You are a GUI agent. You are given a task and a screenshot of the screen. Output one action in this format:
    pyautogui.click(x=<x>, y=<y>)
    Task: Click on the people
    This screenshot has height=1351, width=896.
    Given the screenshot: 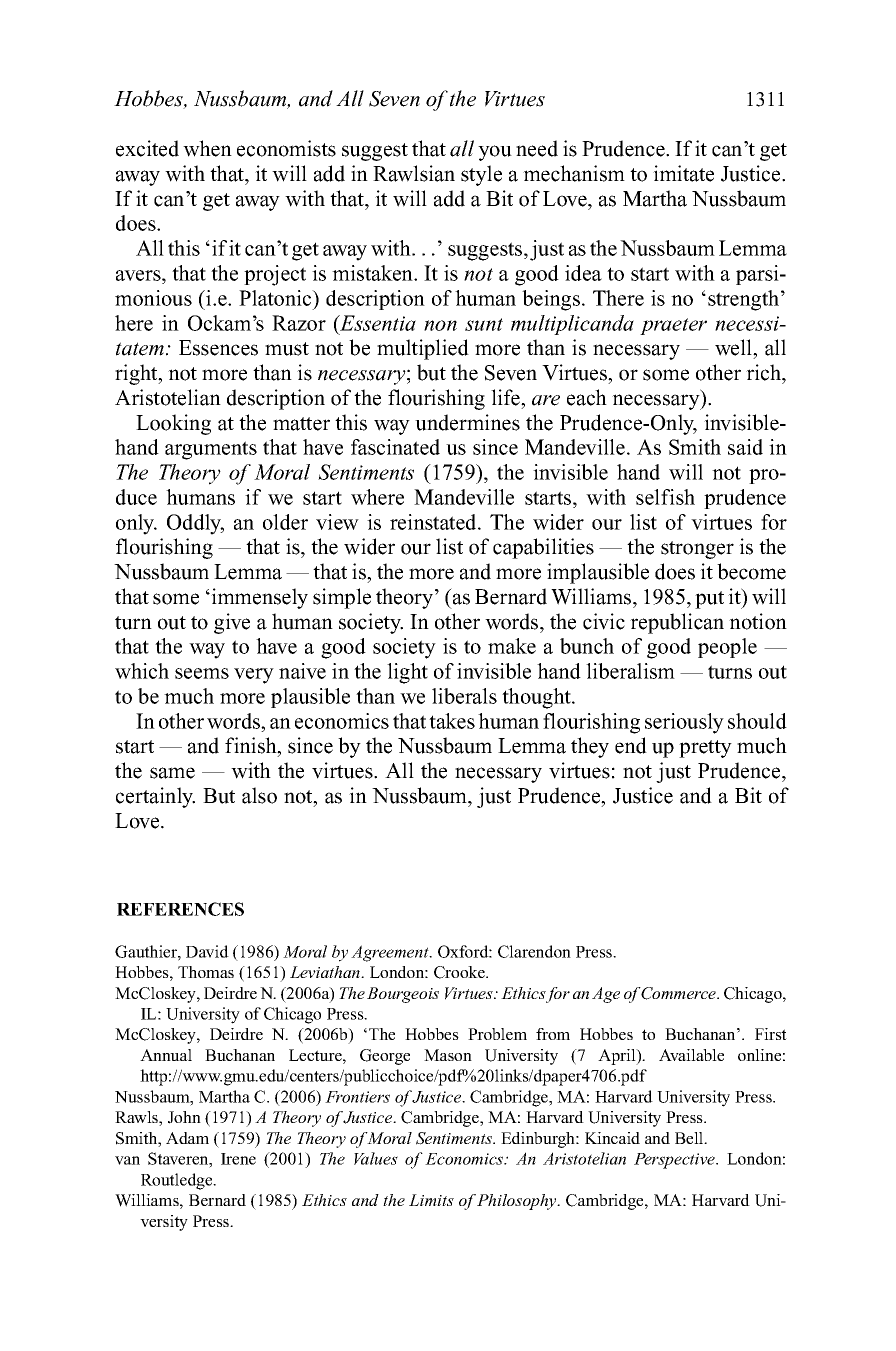 What is the action you would take?
    pyautogui.click(x=727, y=648)
